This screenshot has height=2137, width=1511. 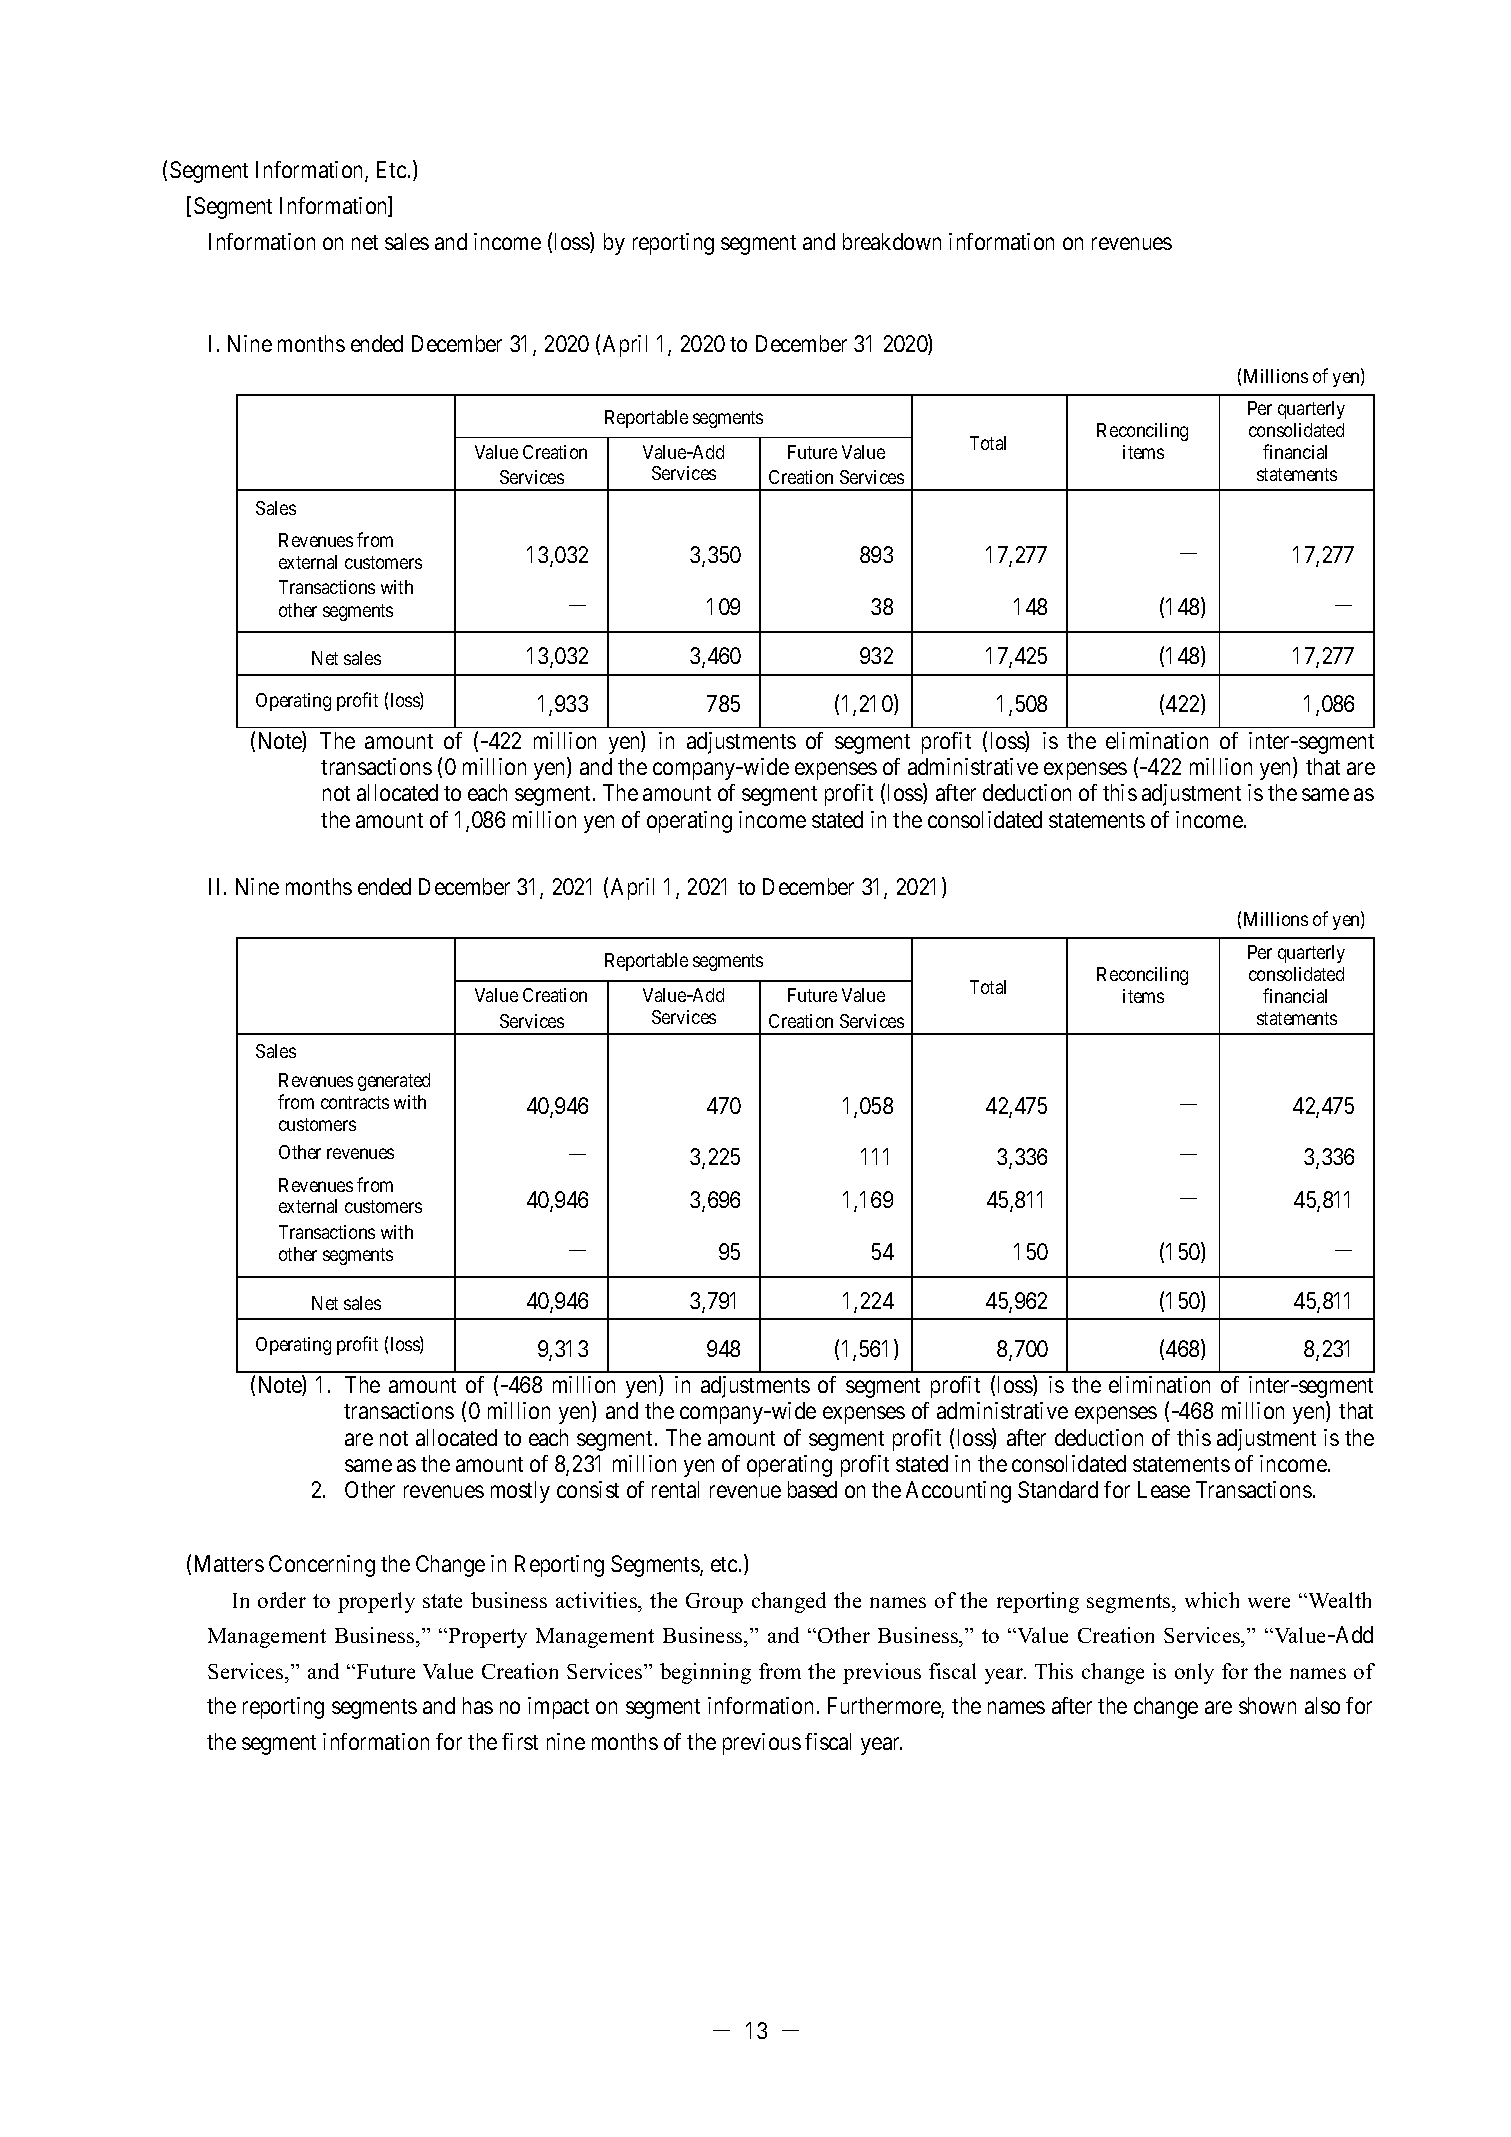 What do you see at coordinates (478, 1705) in the screenshot?
I see `has` at bounding box center [478, 1705].
